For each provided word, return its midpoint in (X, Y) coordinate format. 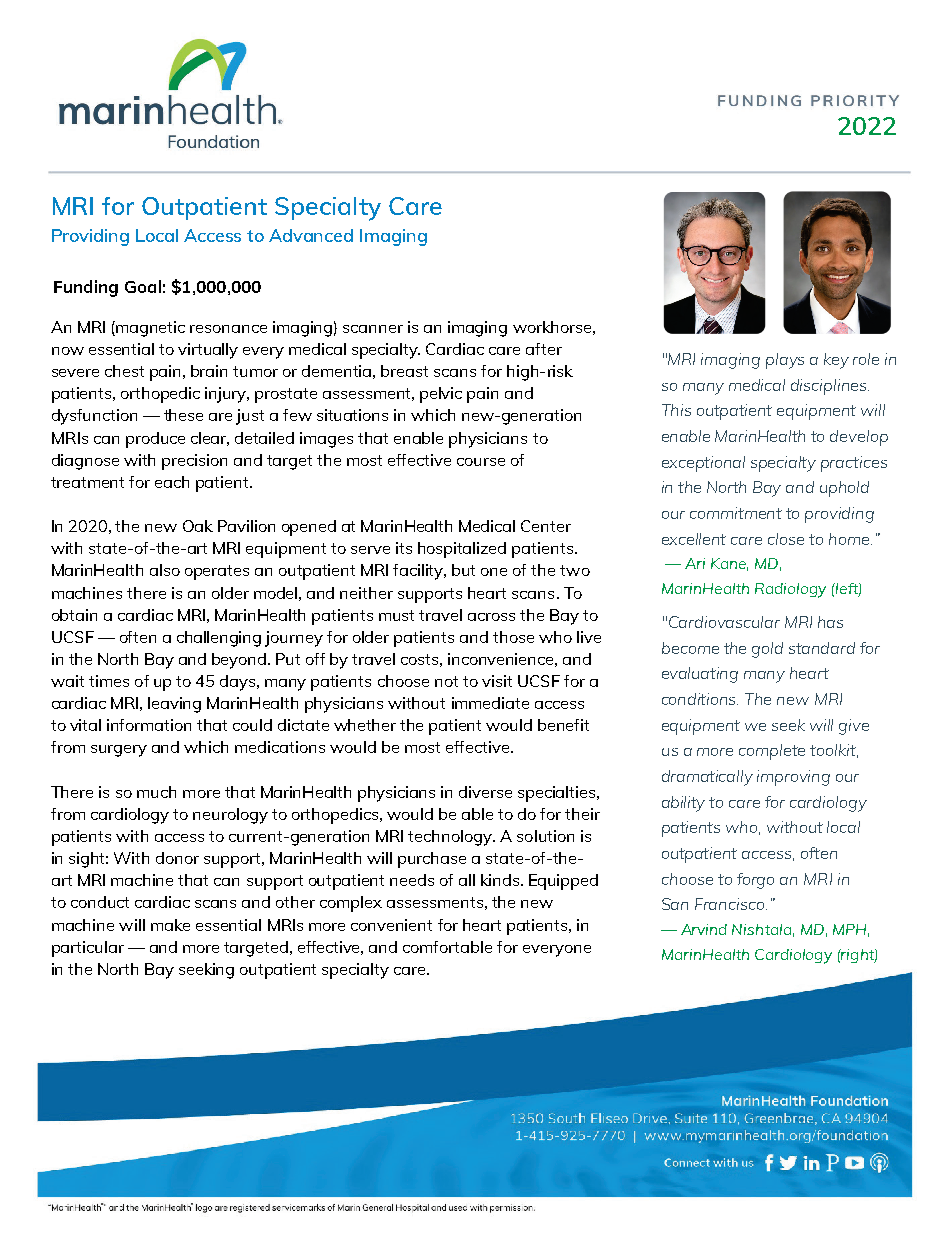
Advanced (311, 235)
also (165, 570)
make (170, 925)
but (463, 570)
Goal (143, 286)
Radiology (790, 590)
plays (785, 361)
